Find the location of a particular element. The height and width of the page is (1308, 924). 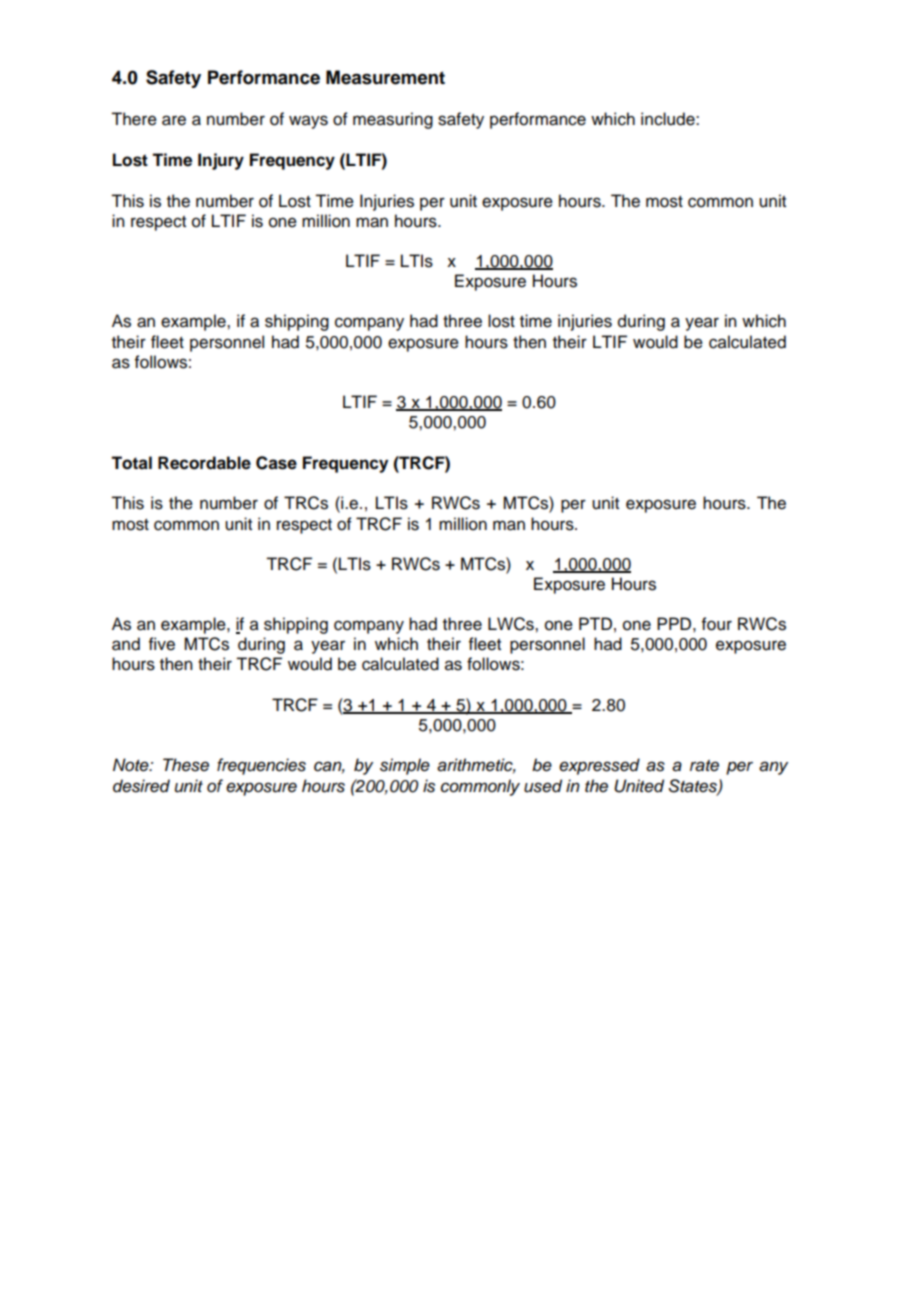

expressed is located at coordinates (599, 766).
